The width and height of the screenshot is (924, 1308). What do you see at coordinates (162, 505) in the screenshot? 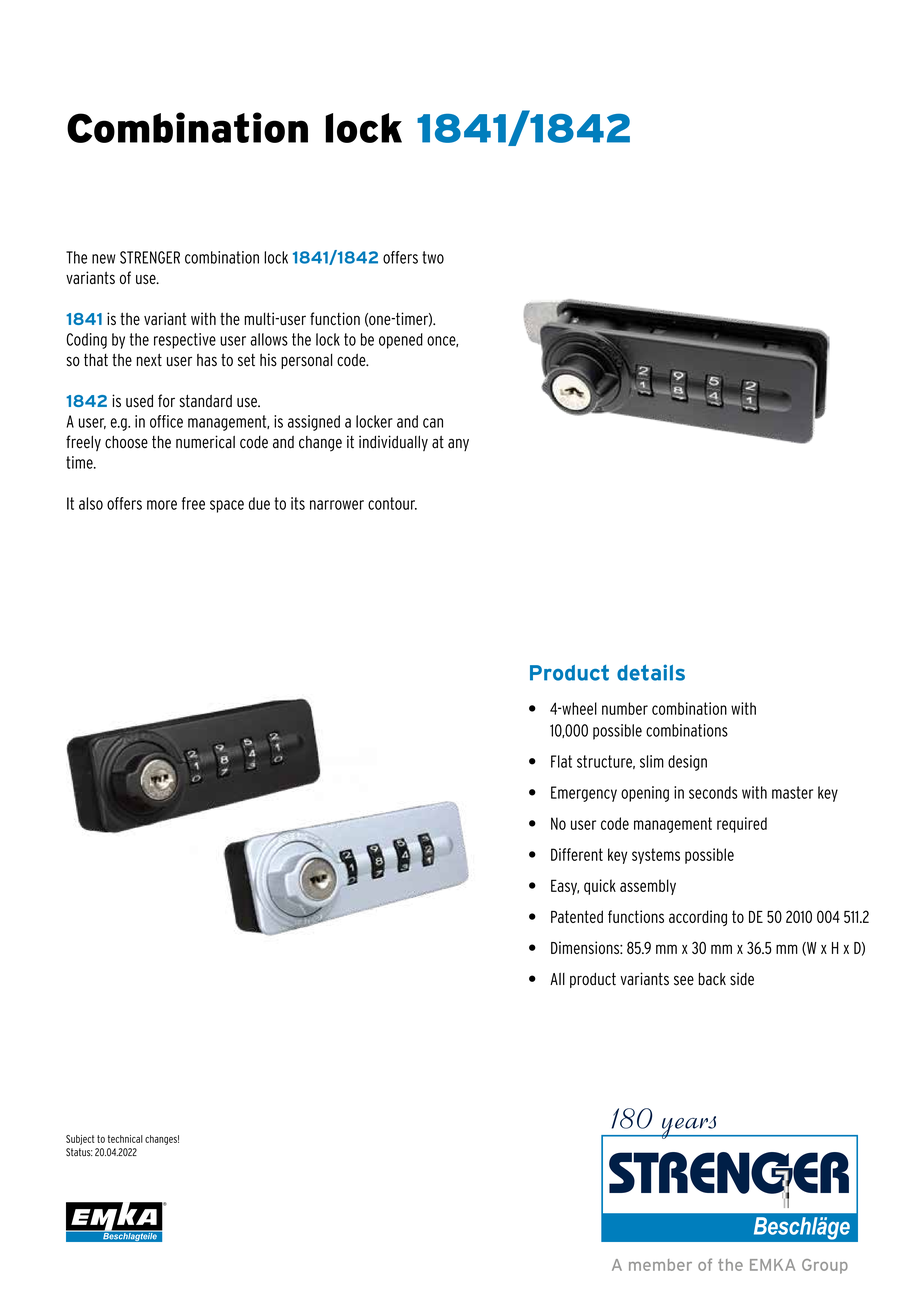
I see `more` at bounding box center [162, 505].
